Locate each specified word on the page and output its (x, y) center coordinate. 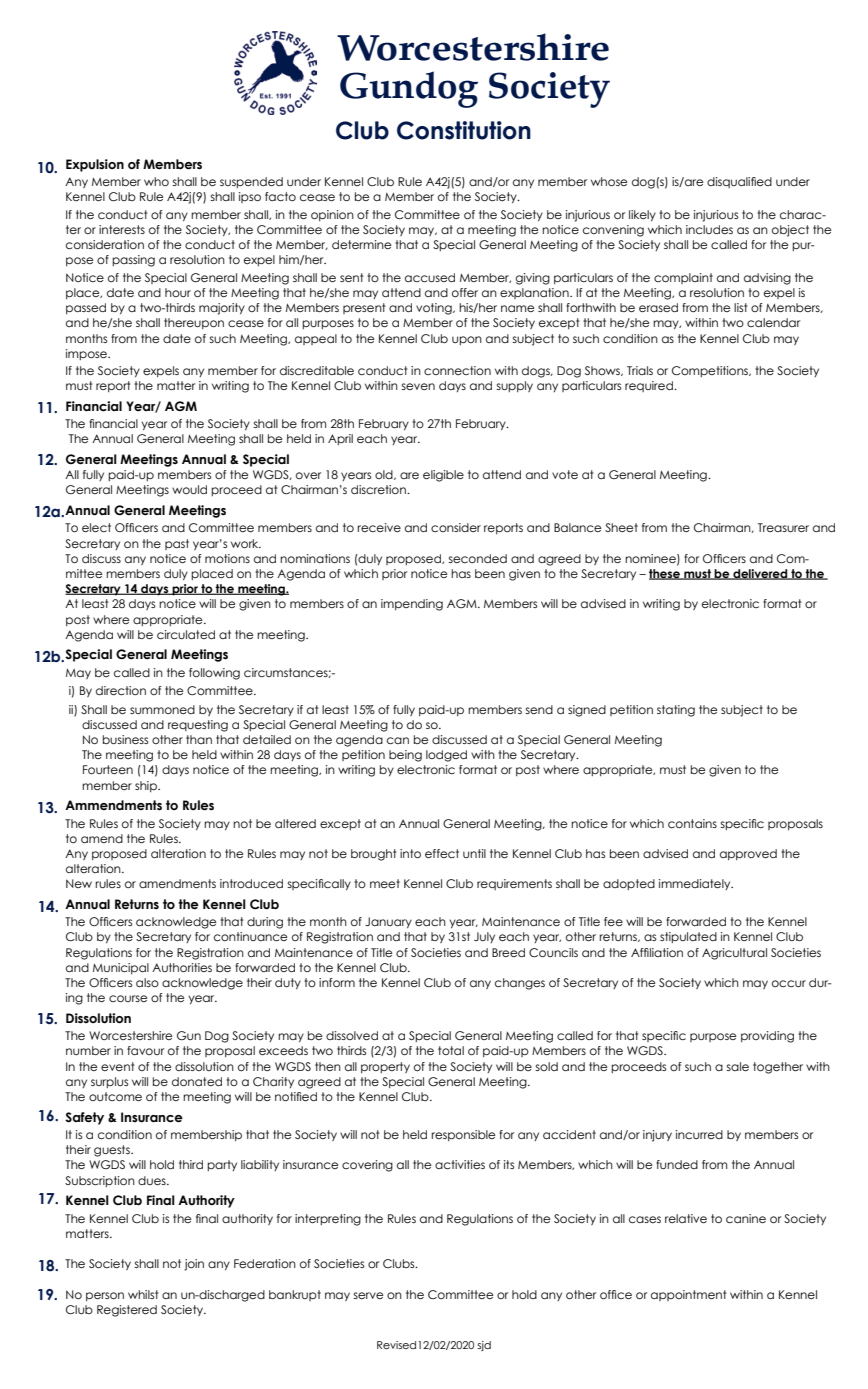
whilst (143, 1294)
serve (368, 1295)
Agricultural (734, 954)
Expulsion (95, 165)
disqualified (739, 182)
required (650, 386)
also (147, 982)
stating (676, 711)
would (189, 489)
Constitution (464, 130)
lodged (446, 756)
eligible (443, 476)
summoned (162, 709)
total (451, 1050)
